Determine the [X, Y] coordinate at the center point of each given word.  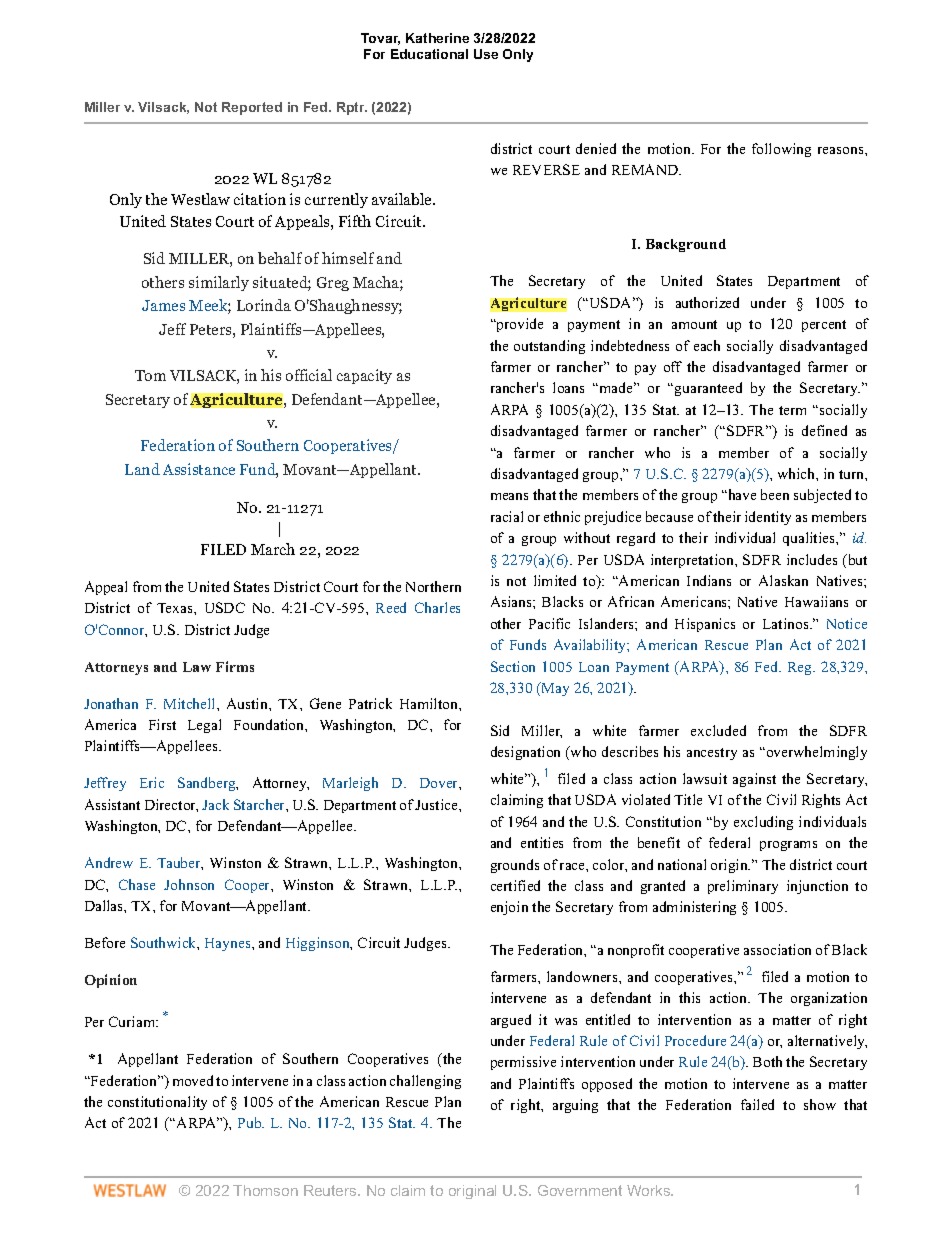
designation [525, 753]
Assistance [199, 469]
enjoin [509, 908]
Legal [204, 726]
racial [507, 516]
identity [768, 518]
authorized [707, 302]
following [781, 150]
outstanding [549, 347]
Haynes [229, 944]
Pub [251, 1122]
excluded [718, 730]
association [777, 949]
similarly [219, 283]
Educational [429, 54]
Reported [252, 108]
